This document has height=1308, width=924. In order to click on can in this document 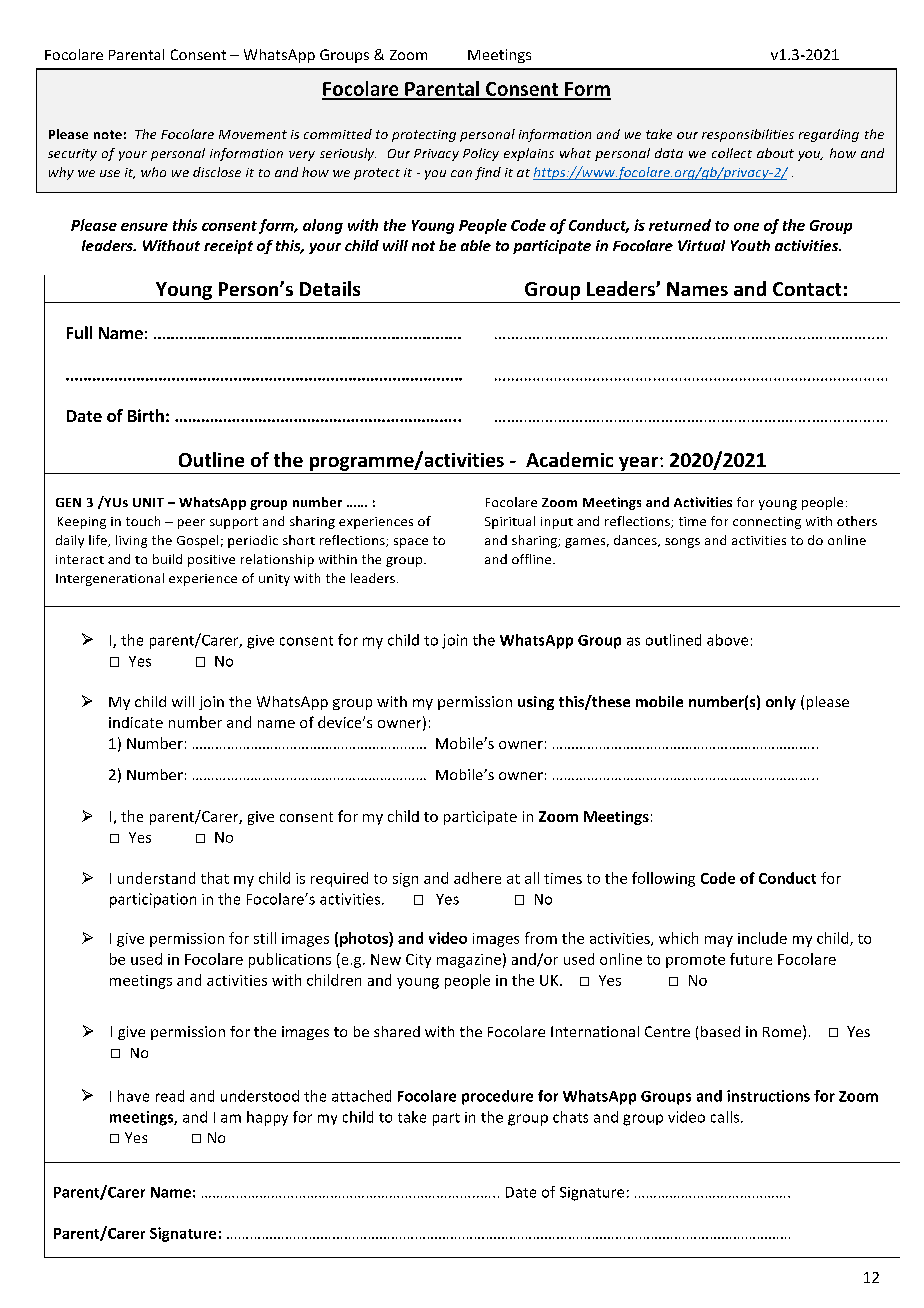, I will do `click(461, 173)`.
